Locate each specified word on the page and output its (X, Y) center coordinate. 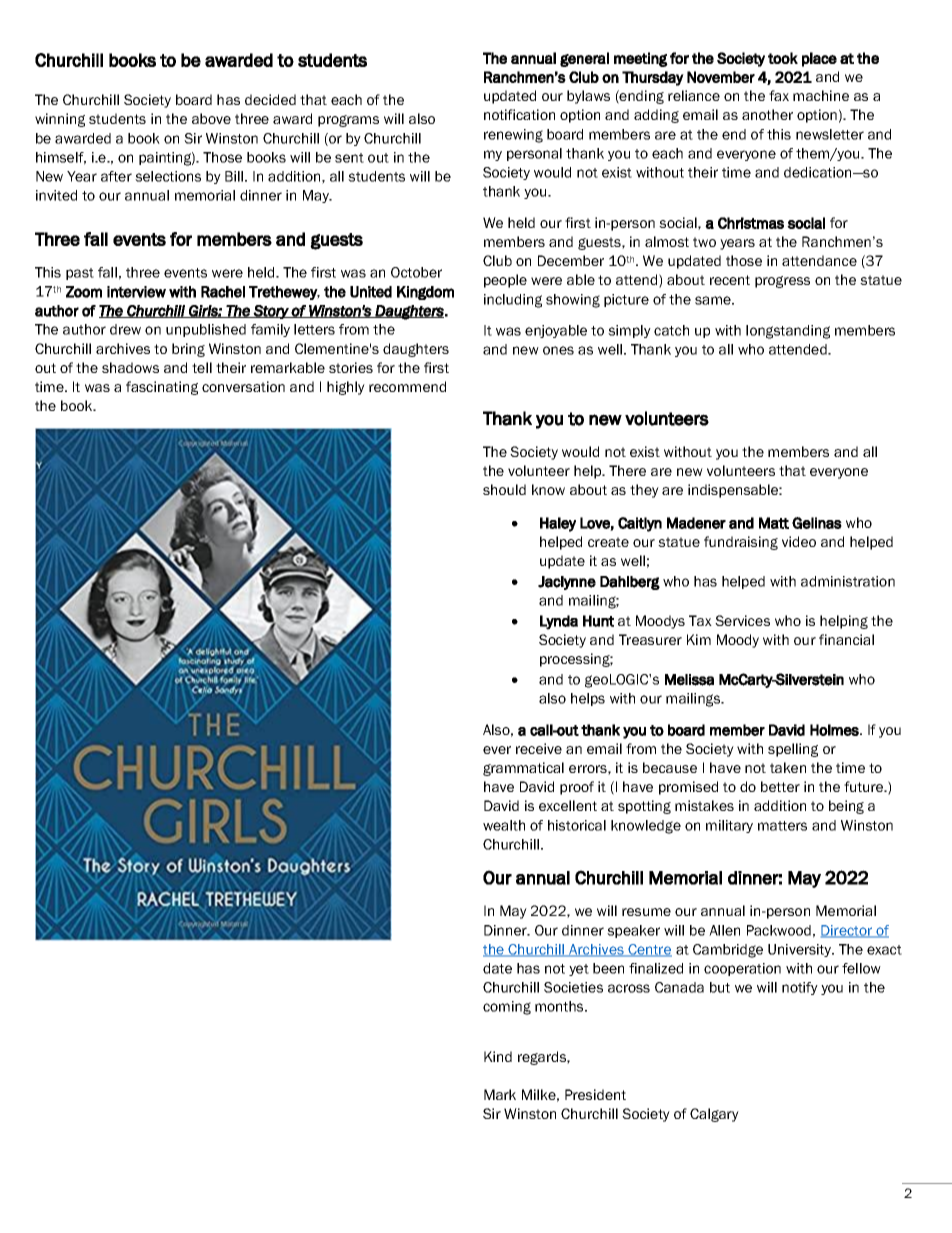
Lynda (559, 622)
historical (577, 825)
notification (519, 114)
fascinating (162, 388)
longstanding (788, 332)
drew (125, 329)
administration (848, 581)
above (211, 118)
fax (779, 95)
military (729, 826)
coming (507, 1008)
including (513, 301)
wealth (504, 825)
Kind (498, 1056)
